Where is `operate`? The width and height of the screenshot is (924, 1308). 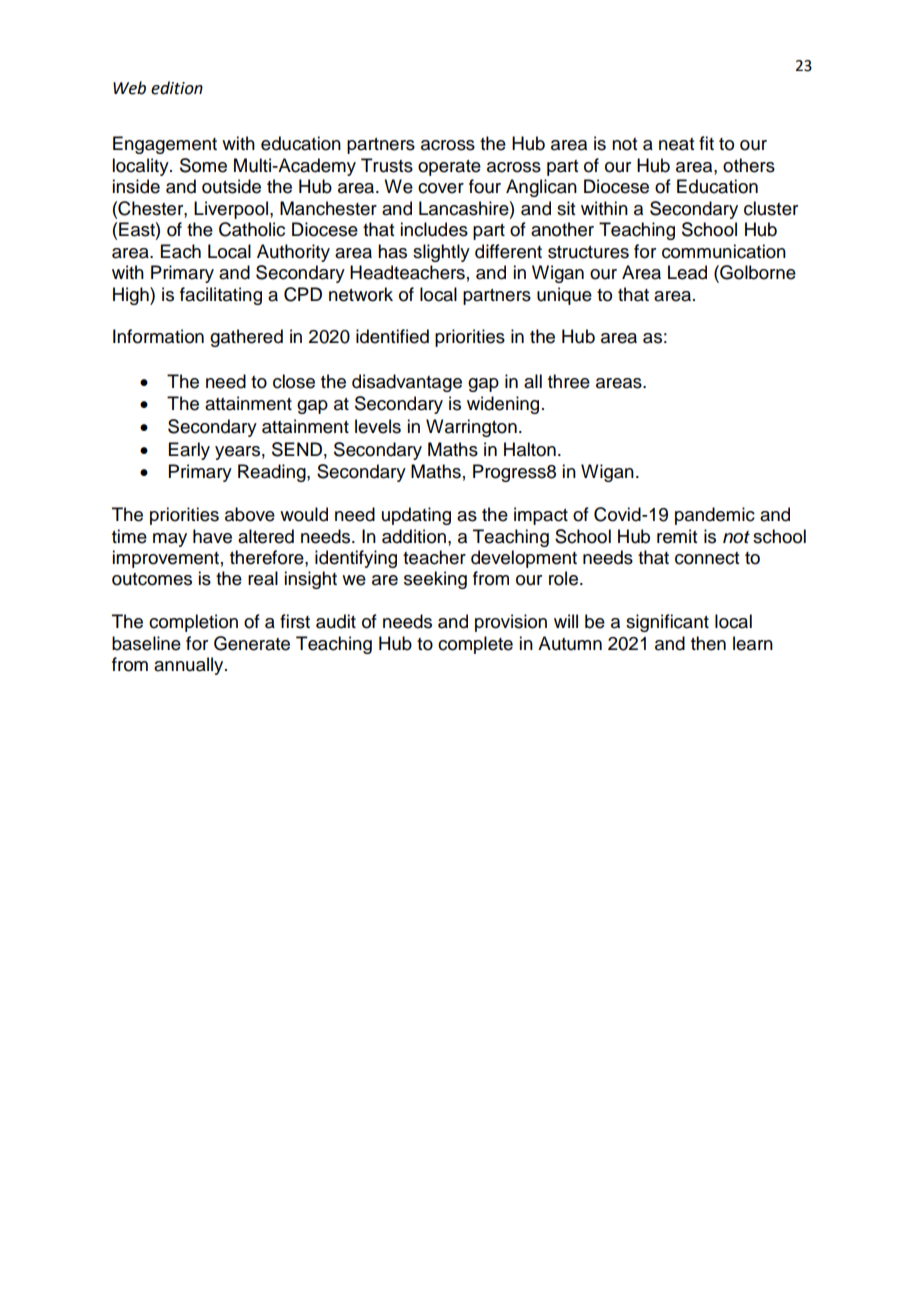 operate is located at coordinates (449, 168).
